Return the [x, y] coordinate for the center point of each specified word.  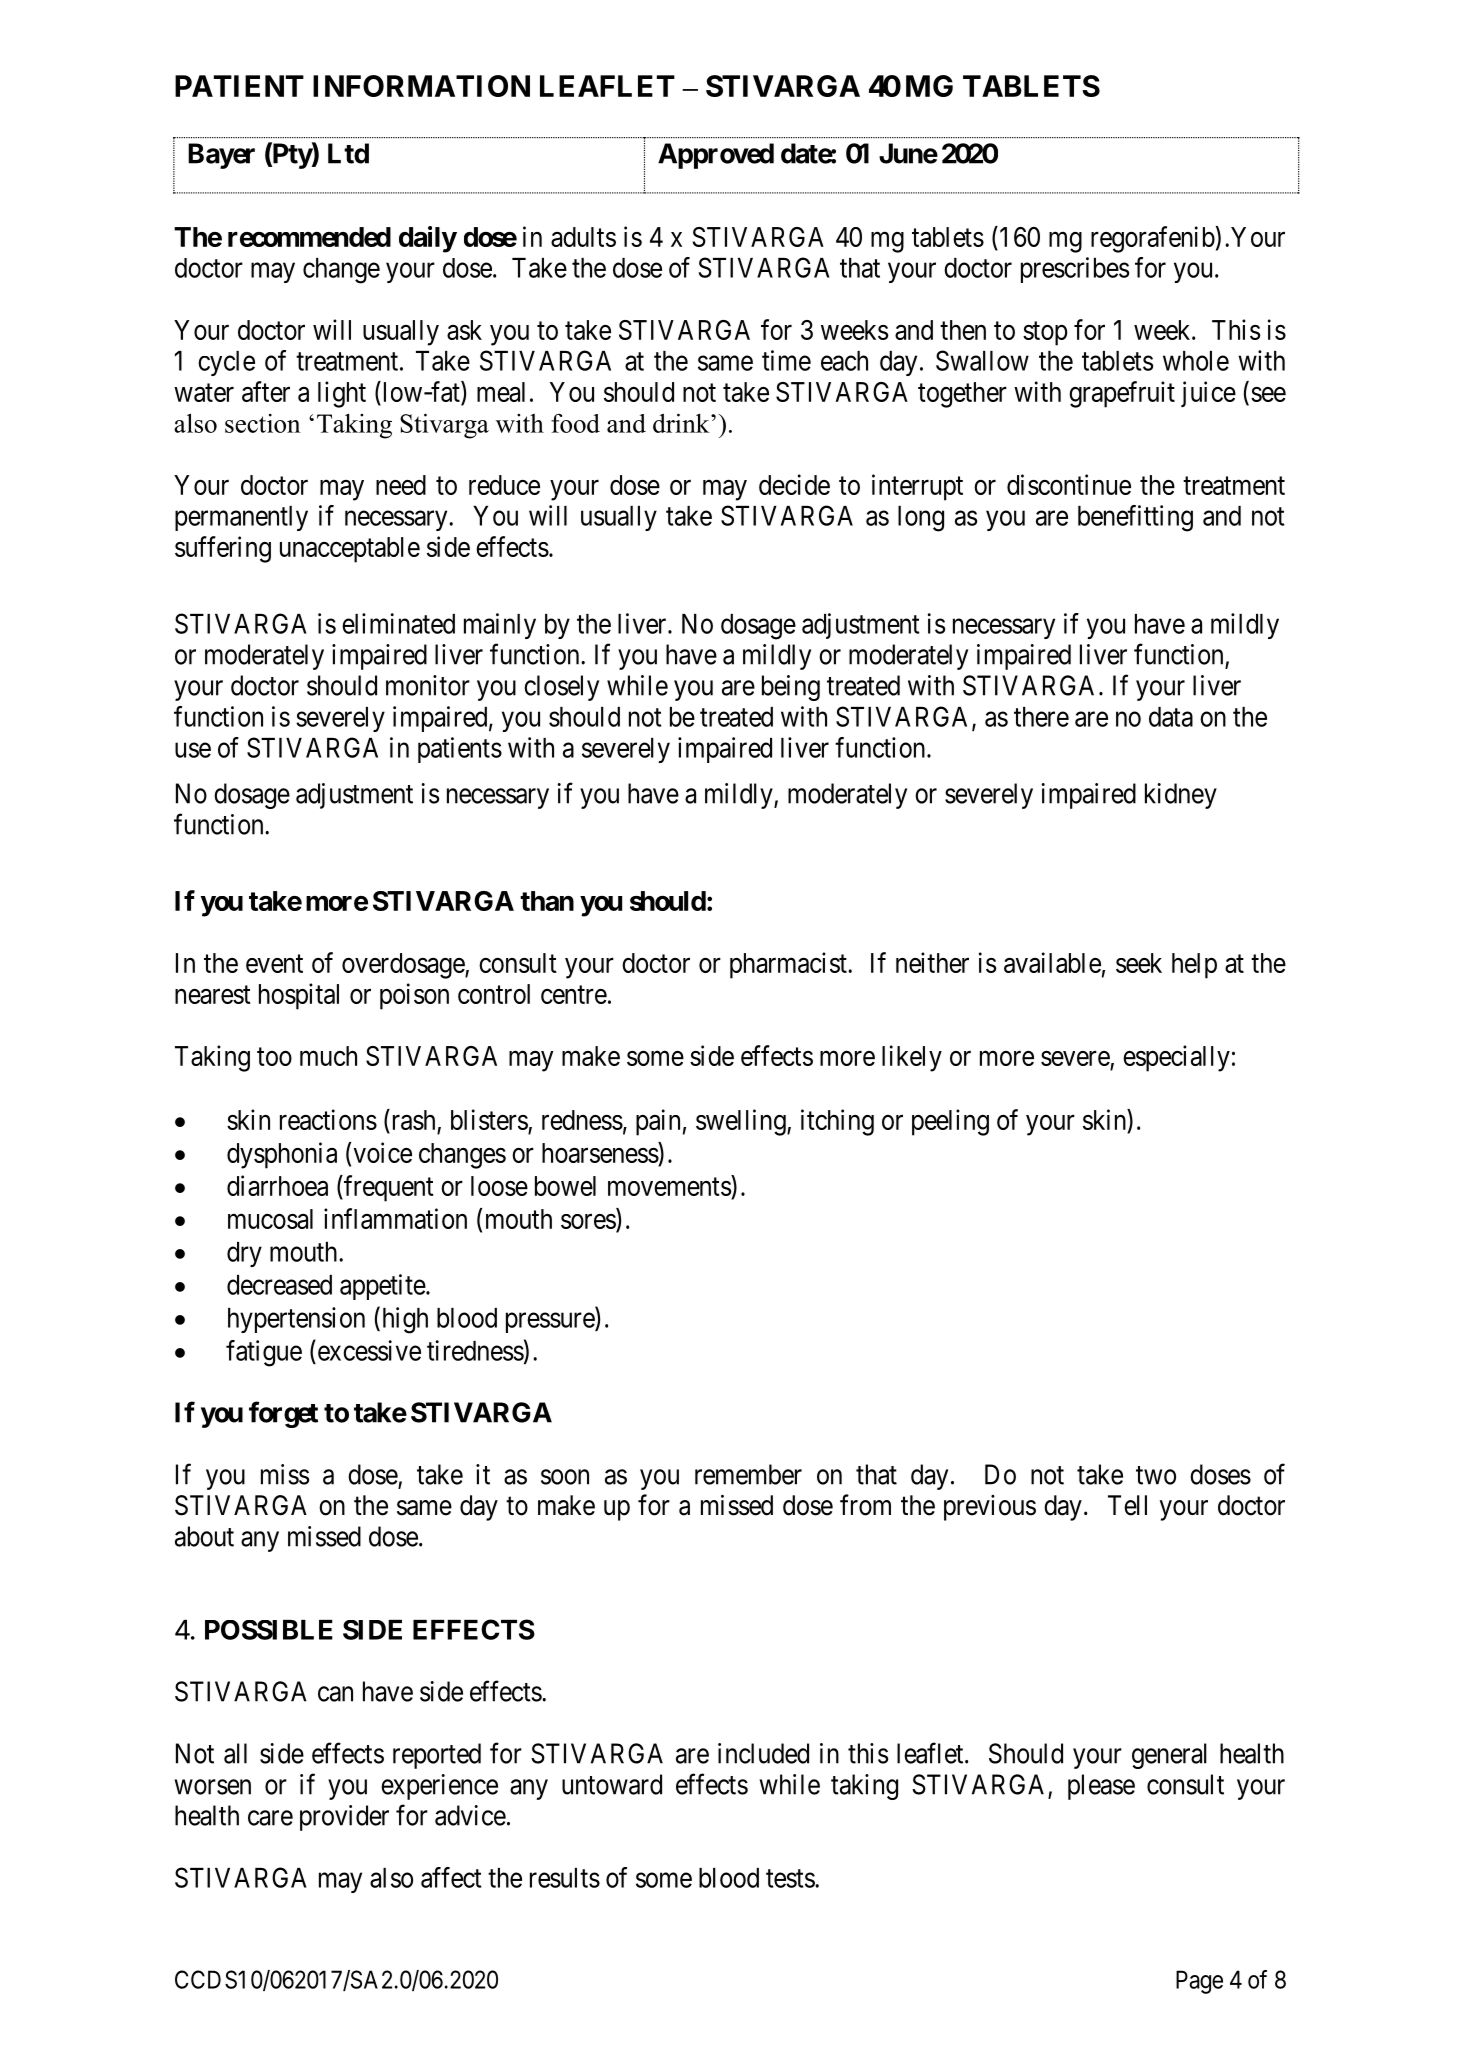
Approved [716, 156]
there [1041, 717]
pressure [551, 1323]
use [193, 750]
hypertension [296, 1320]
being [791, 688]
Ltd [348, 153]
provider [344, 1818]
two [1156, 1475]
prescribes [1075, 270]
